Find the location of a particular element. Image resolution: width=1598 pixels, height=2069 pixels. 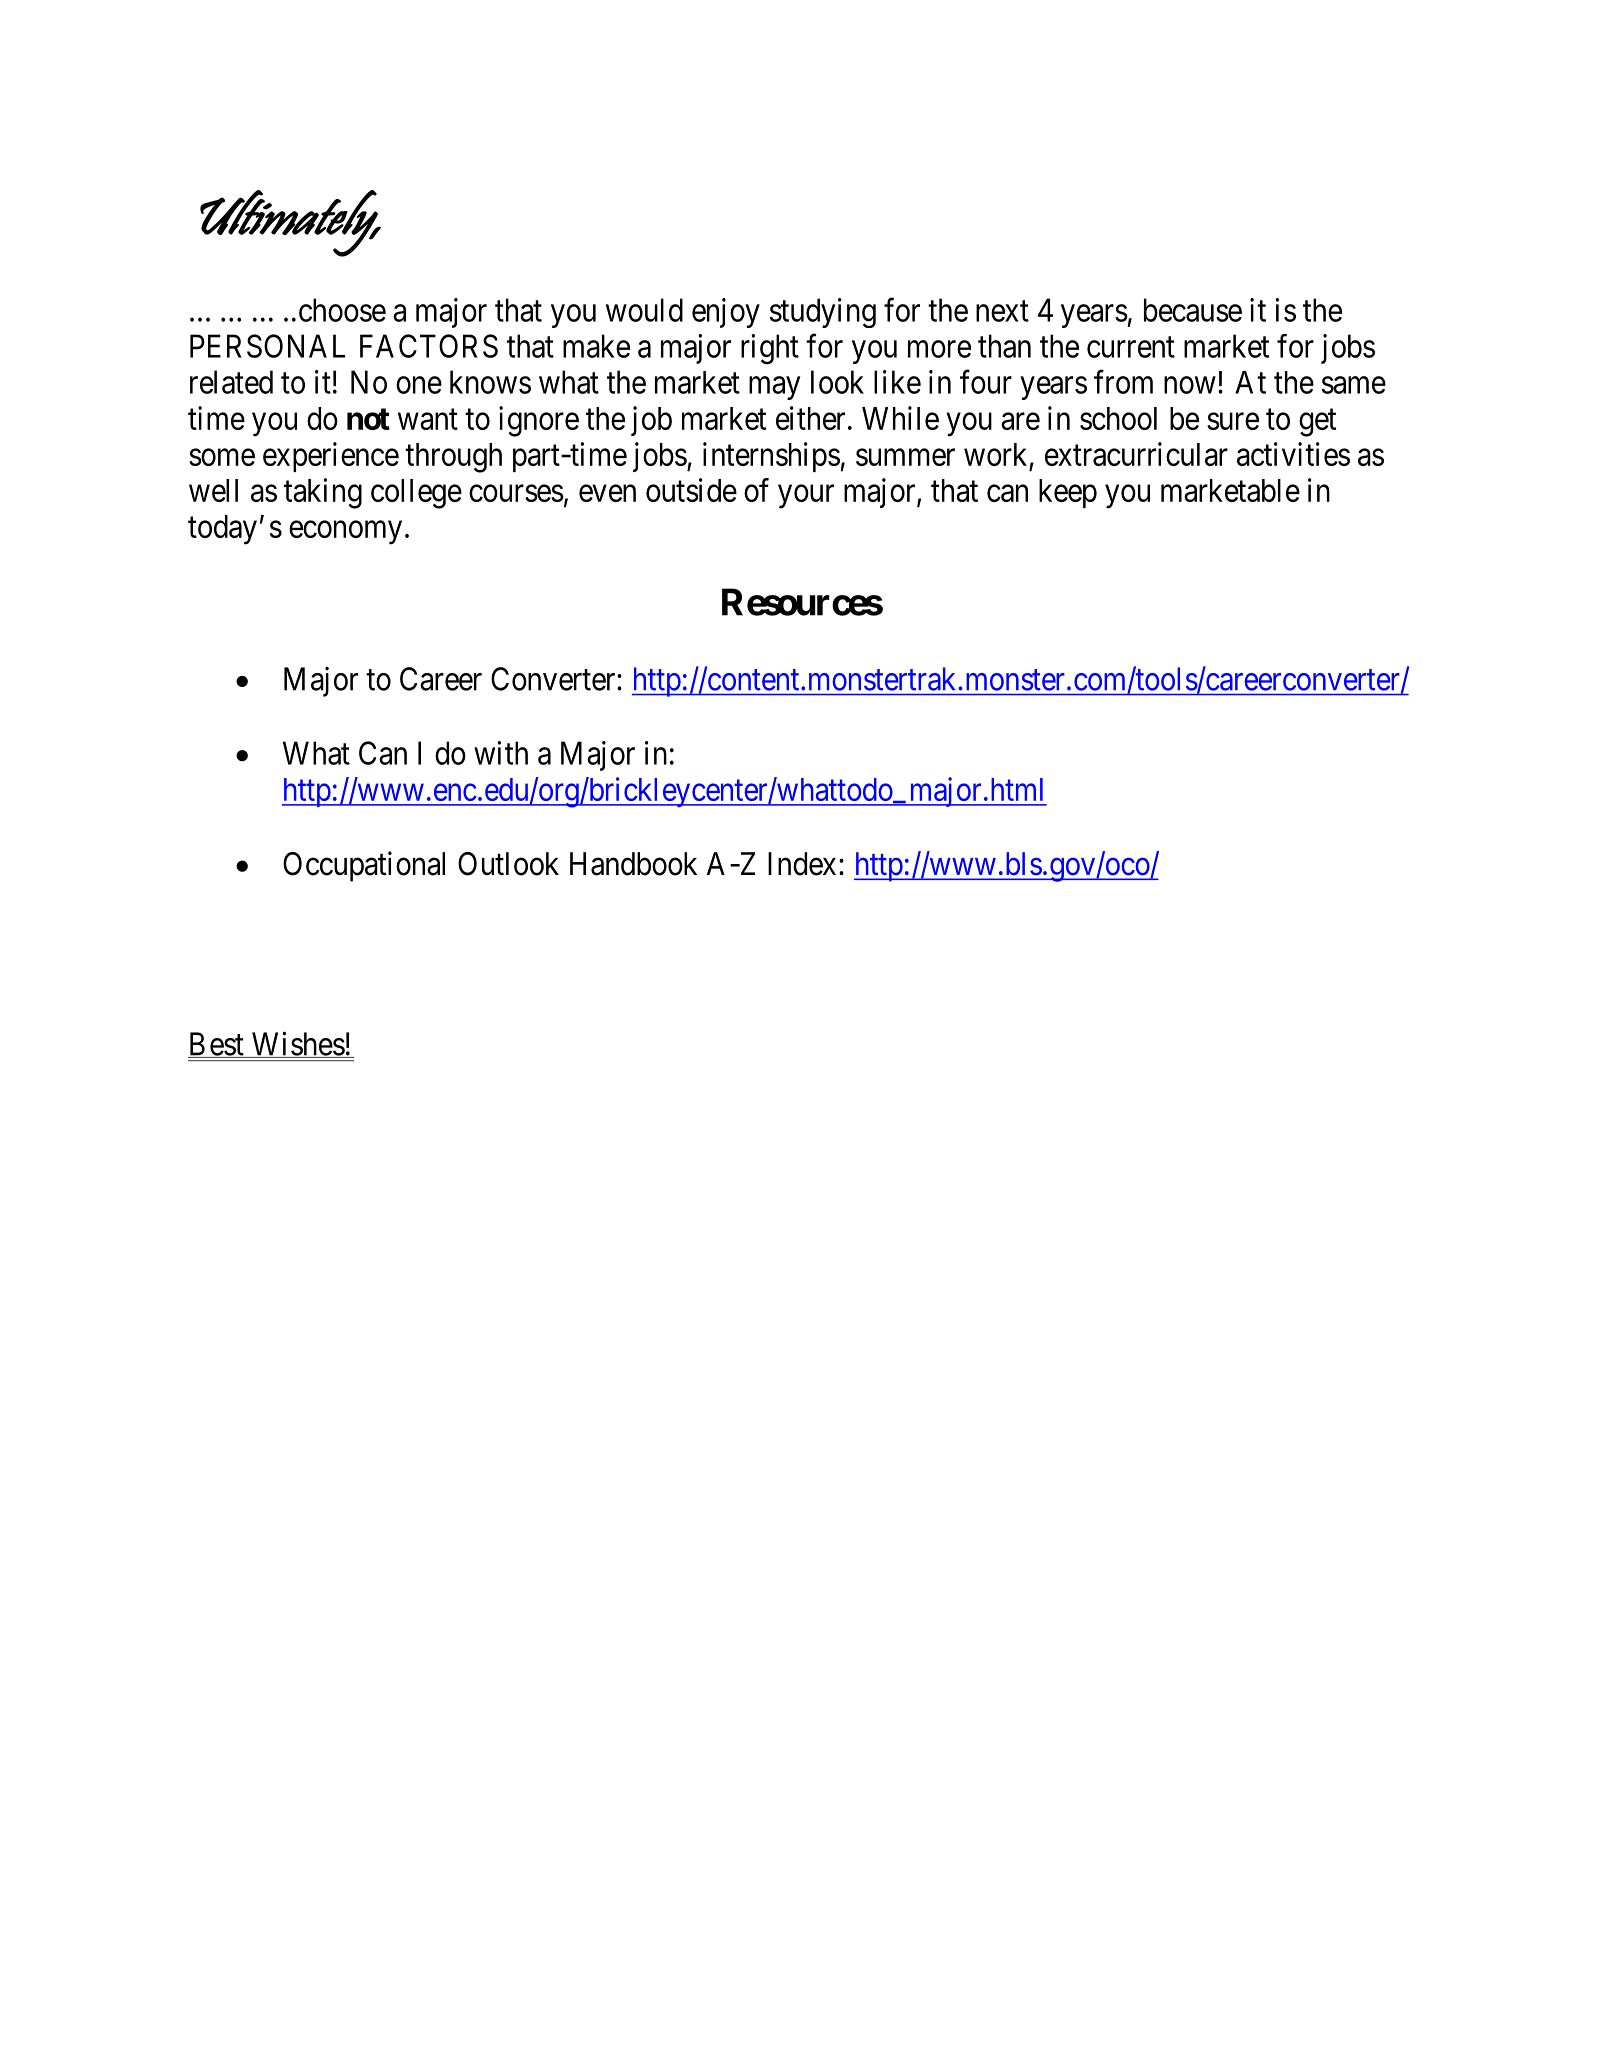

taking is located at coordinates (323, 493).
